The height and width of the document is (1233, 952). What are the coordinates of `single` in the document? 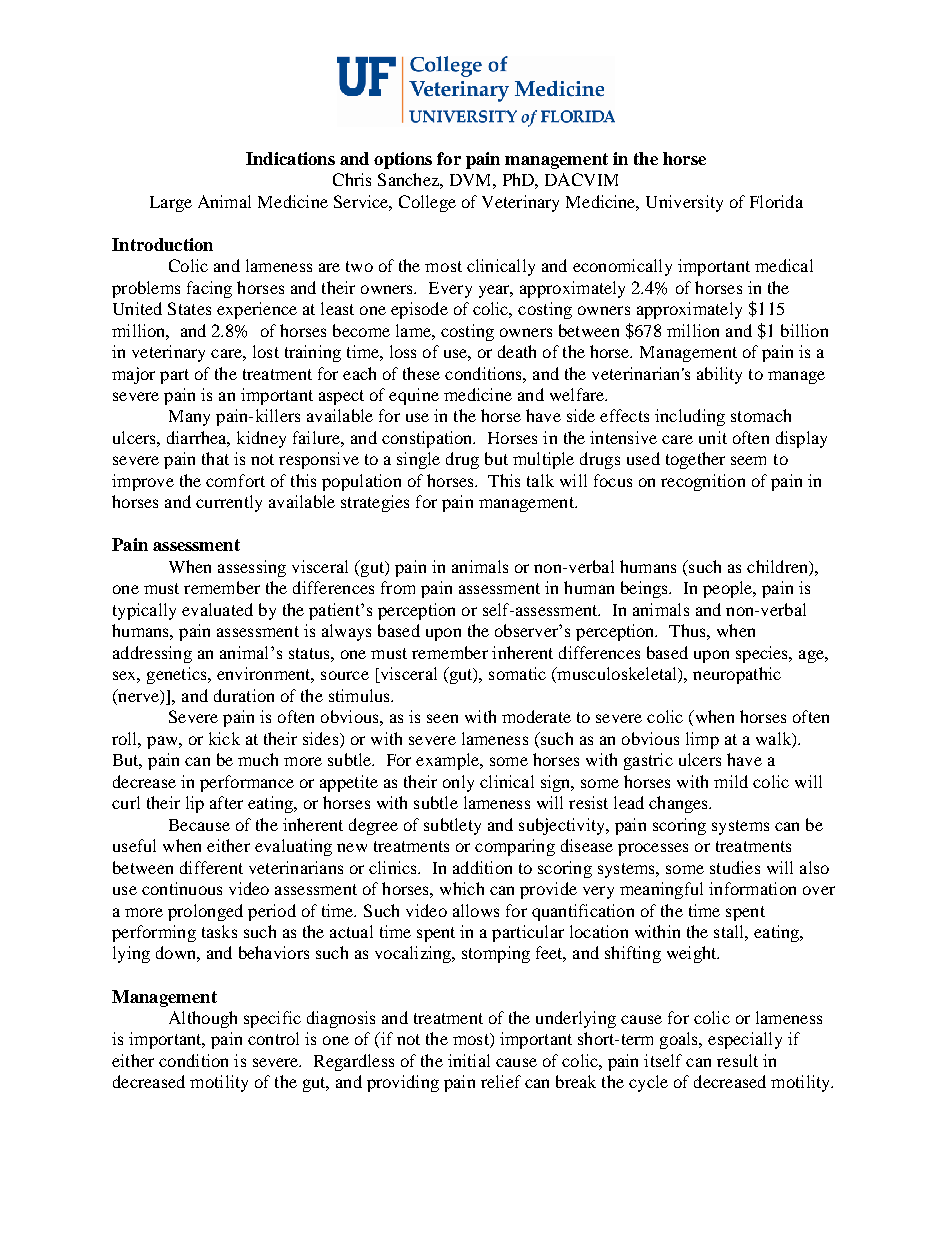 It's located at (418, 460).
